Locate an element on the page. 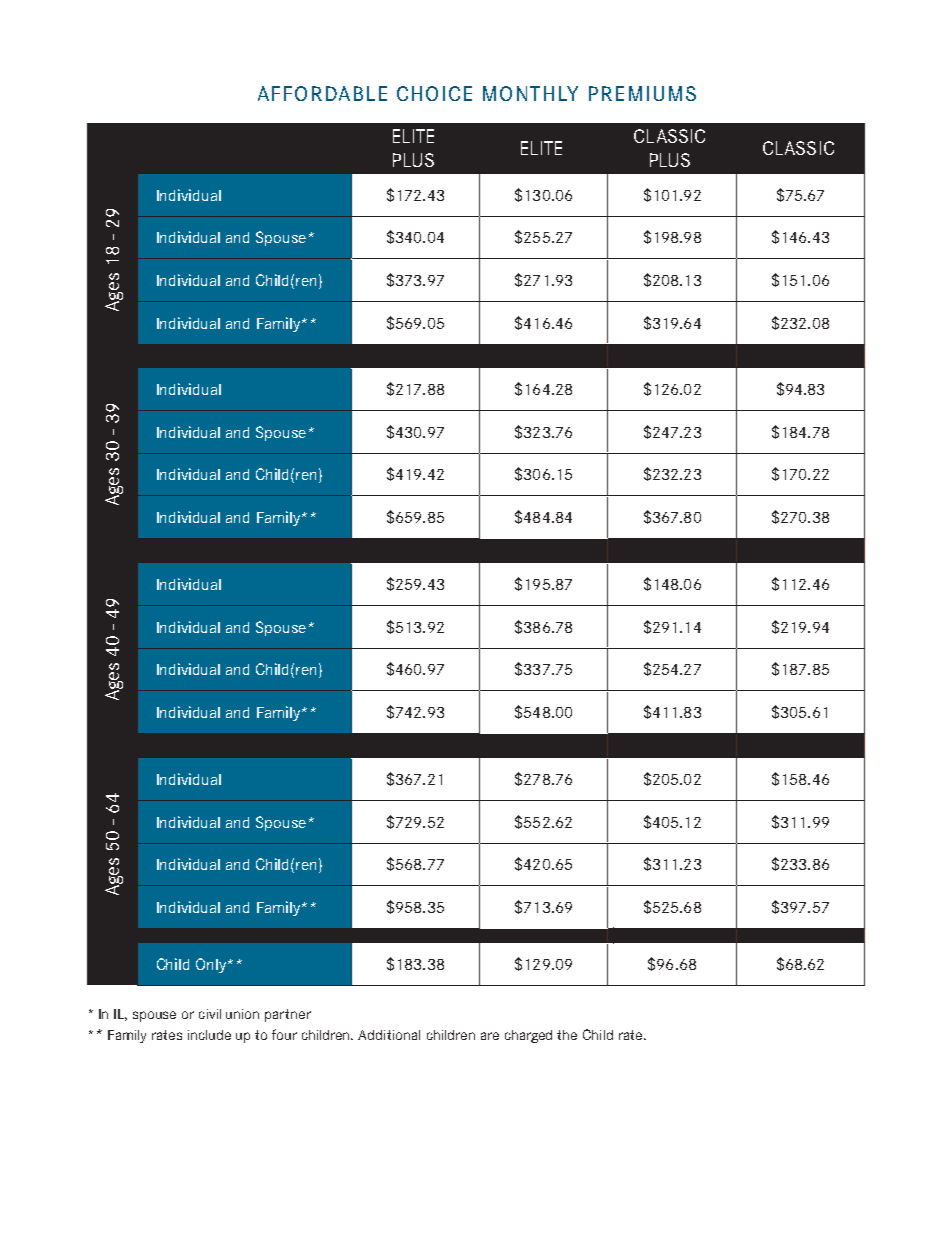 This document has height=1233, width=952. MONTHLY is located at coordinates (530, 93).
